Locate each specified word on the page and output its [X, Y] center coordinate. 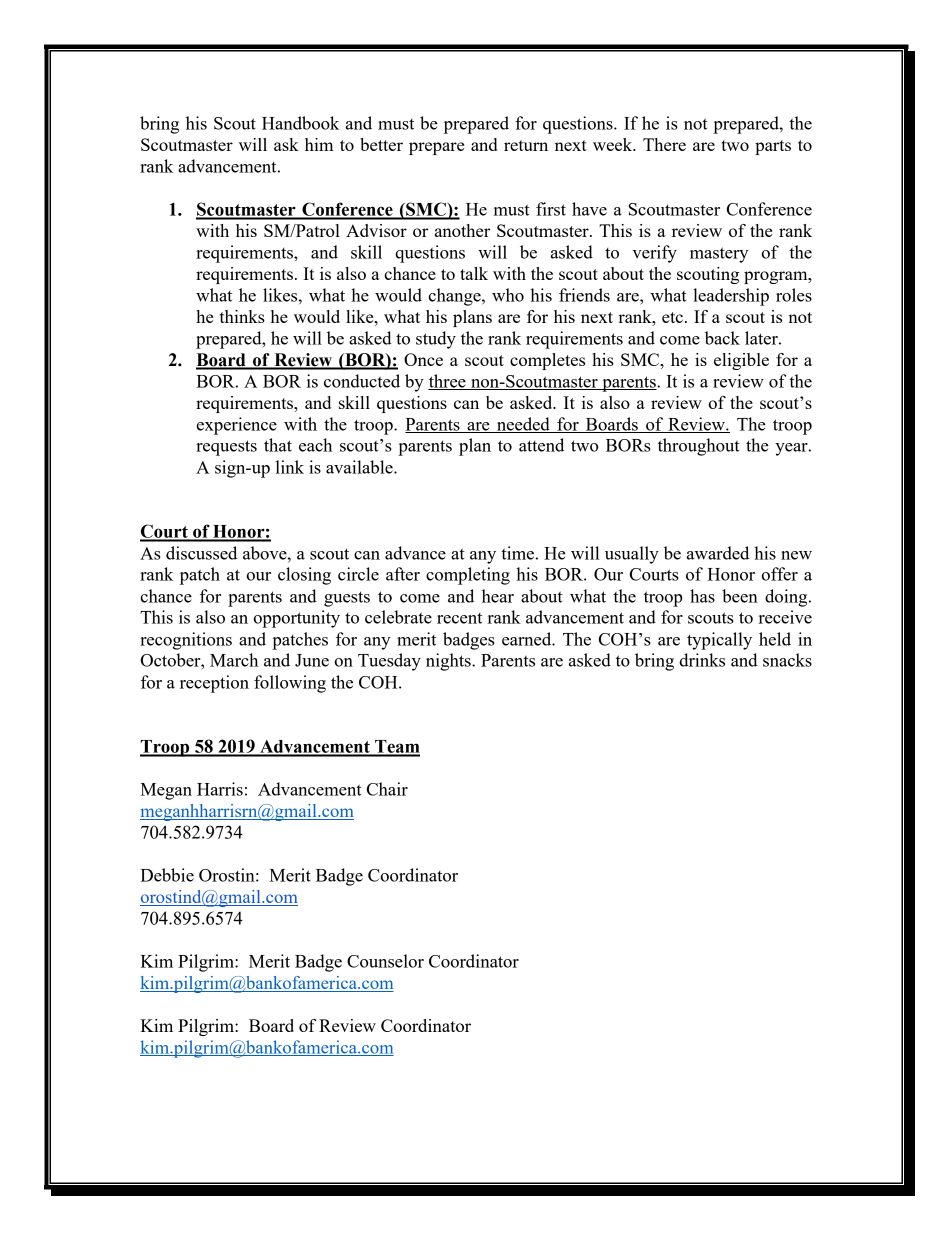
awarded [718, 553]
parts [773, 147]
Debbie [167, 875]
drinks [702, 660]
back [722, 338]
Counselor [385, 961]
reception [214, 684]
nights [449, 662]
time [517, 553]
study [436, 340]
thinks [242, 316]
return [526, 145]
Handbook [300, 123]
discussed [201, 553]
